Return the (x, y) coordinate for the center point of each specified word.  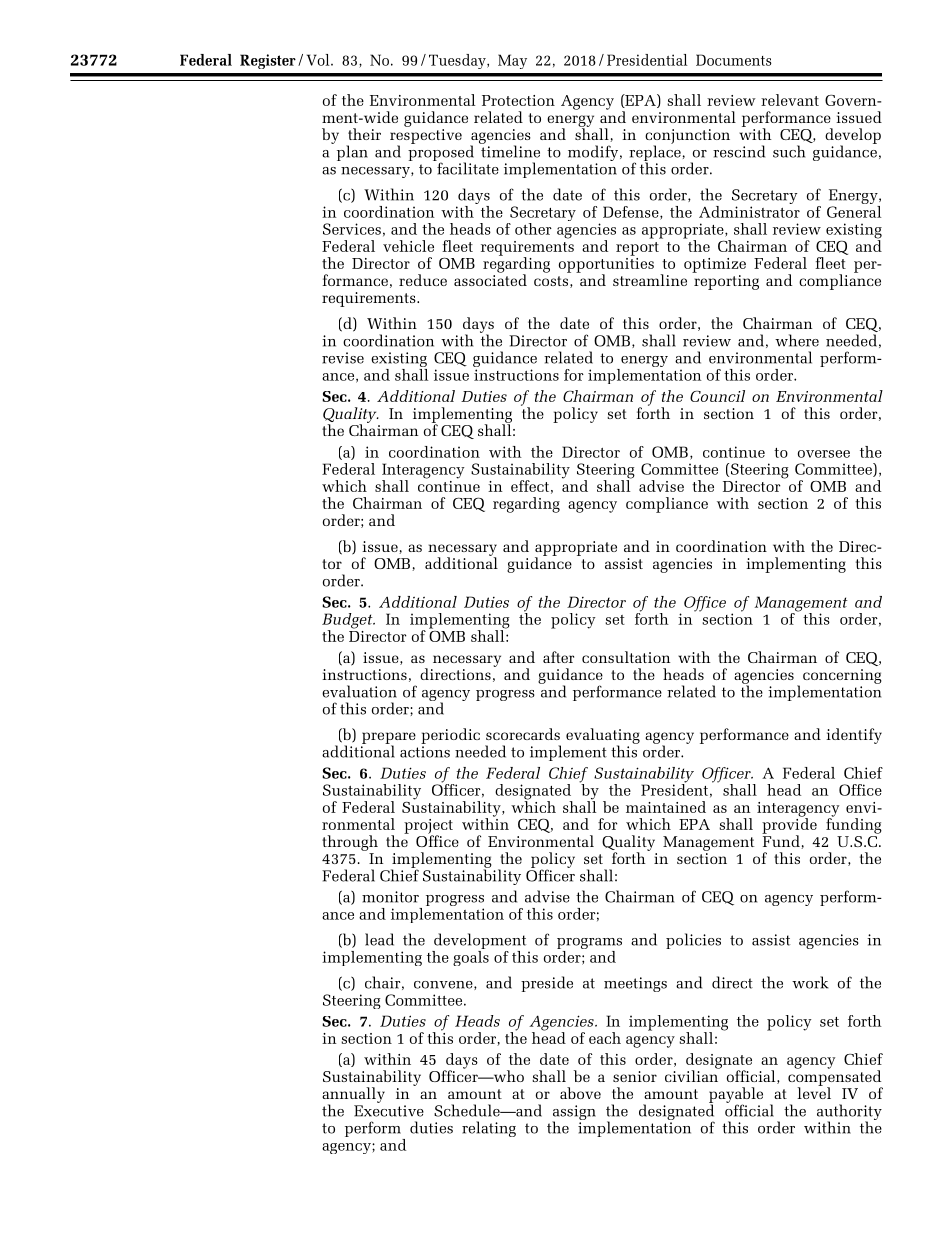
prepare (389, 739)
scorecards (523, 734)
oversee (824, 454)
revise (343, 358)
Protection (518, 100)
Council (717, 396)
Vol (319, 60)
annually (353, 1096)
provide (789, 826)
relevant (790, 100)
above (580, 1093)
